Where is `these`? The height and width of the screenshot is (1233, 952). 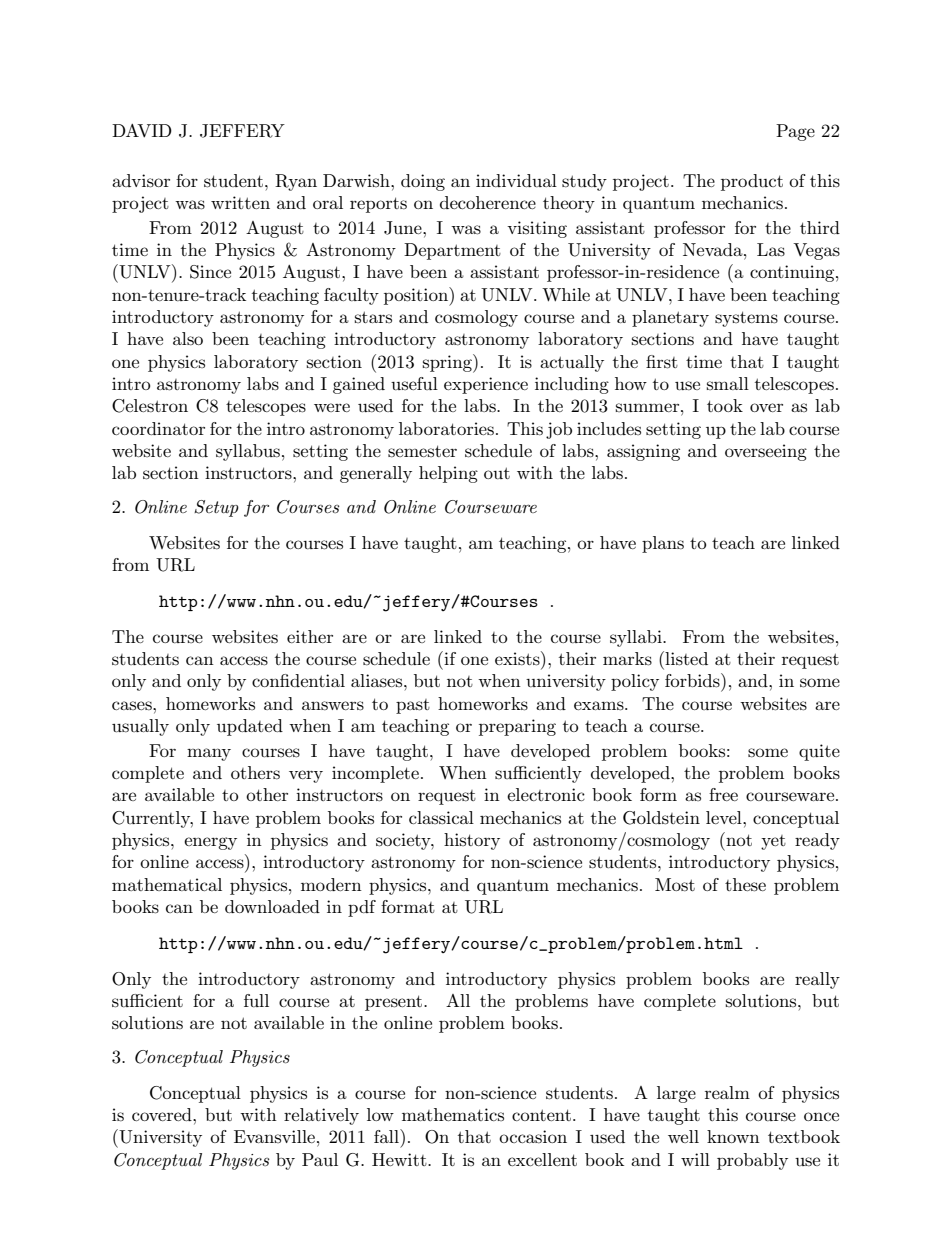 these is located at coordinates (745, 885).
